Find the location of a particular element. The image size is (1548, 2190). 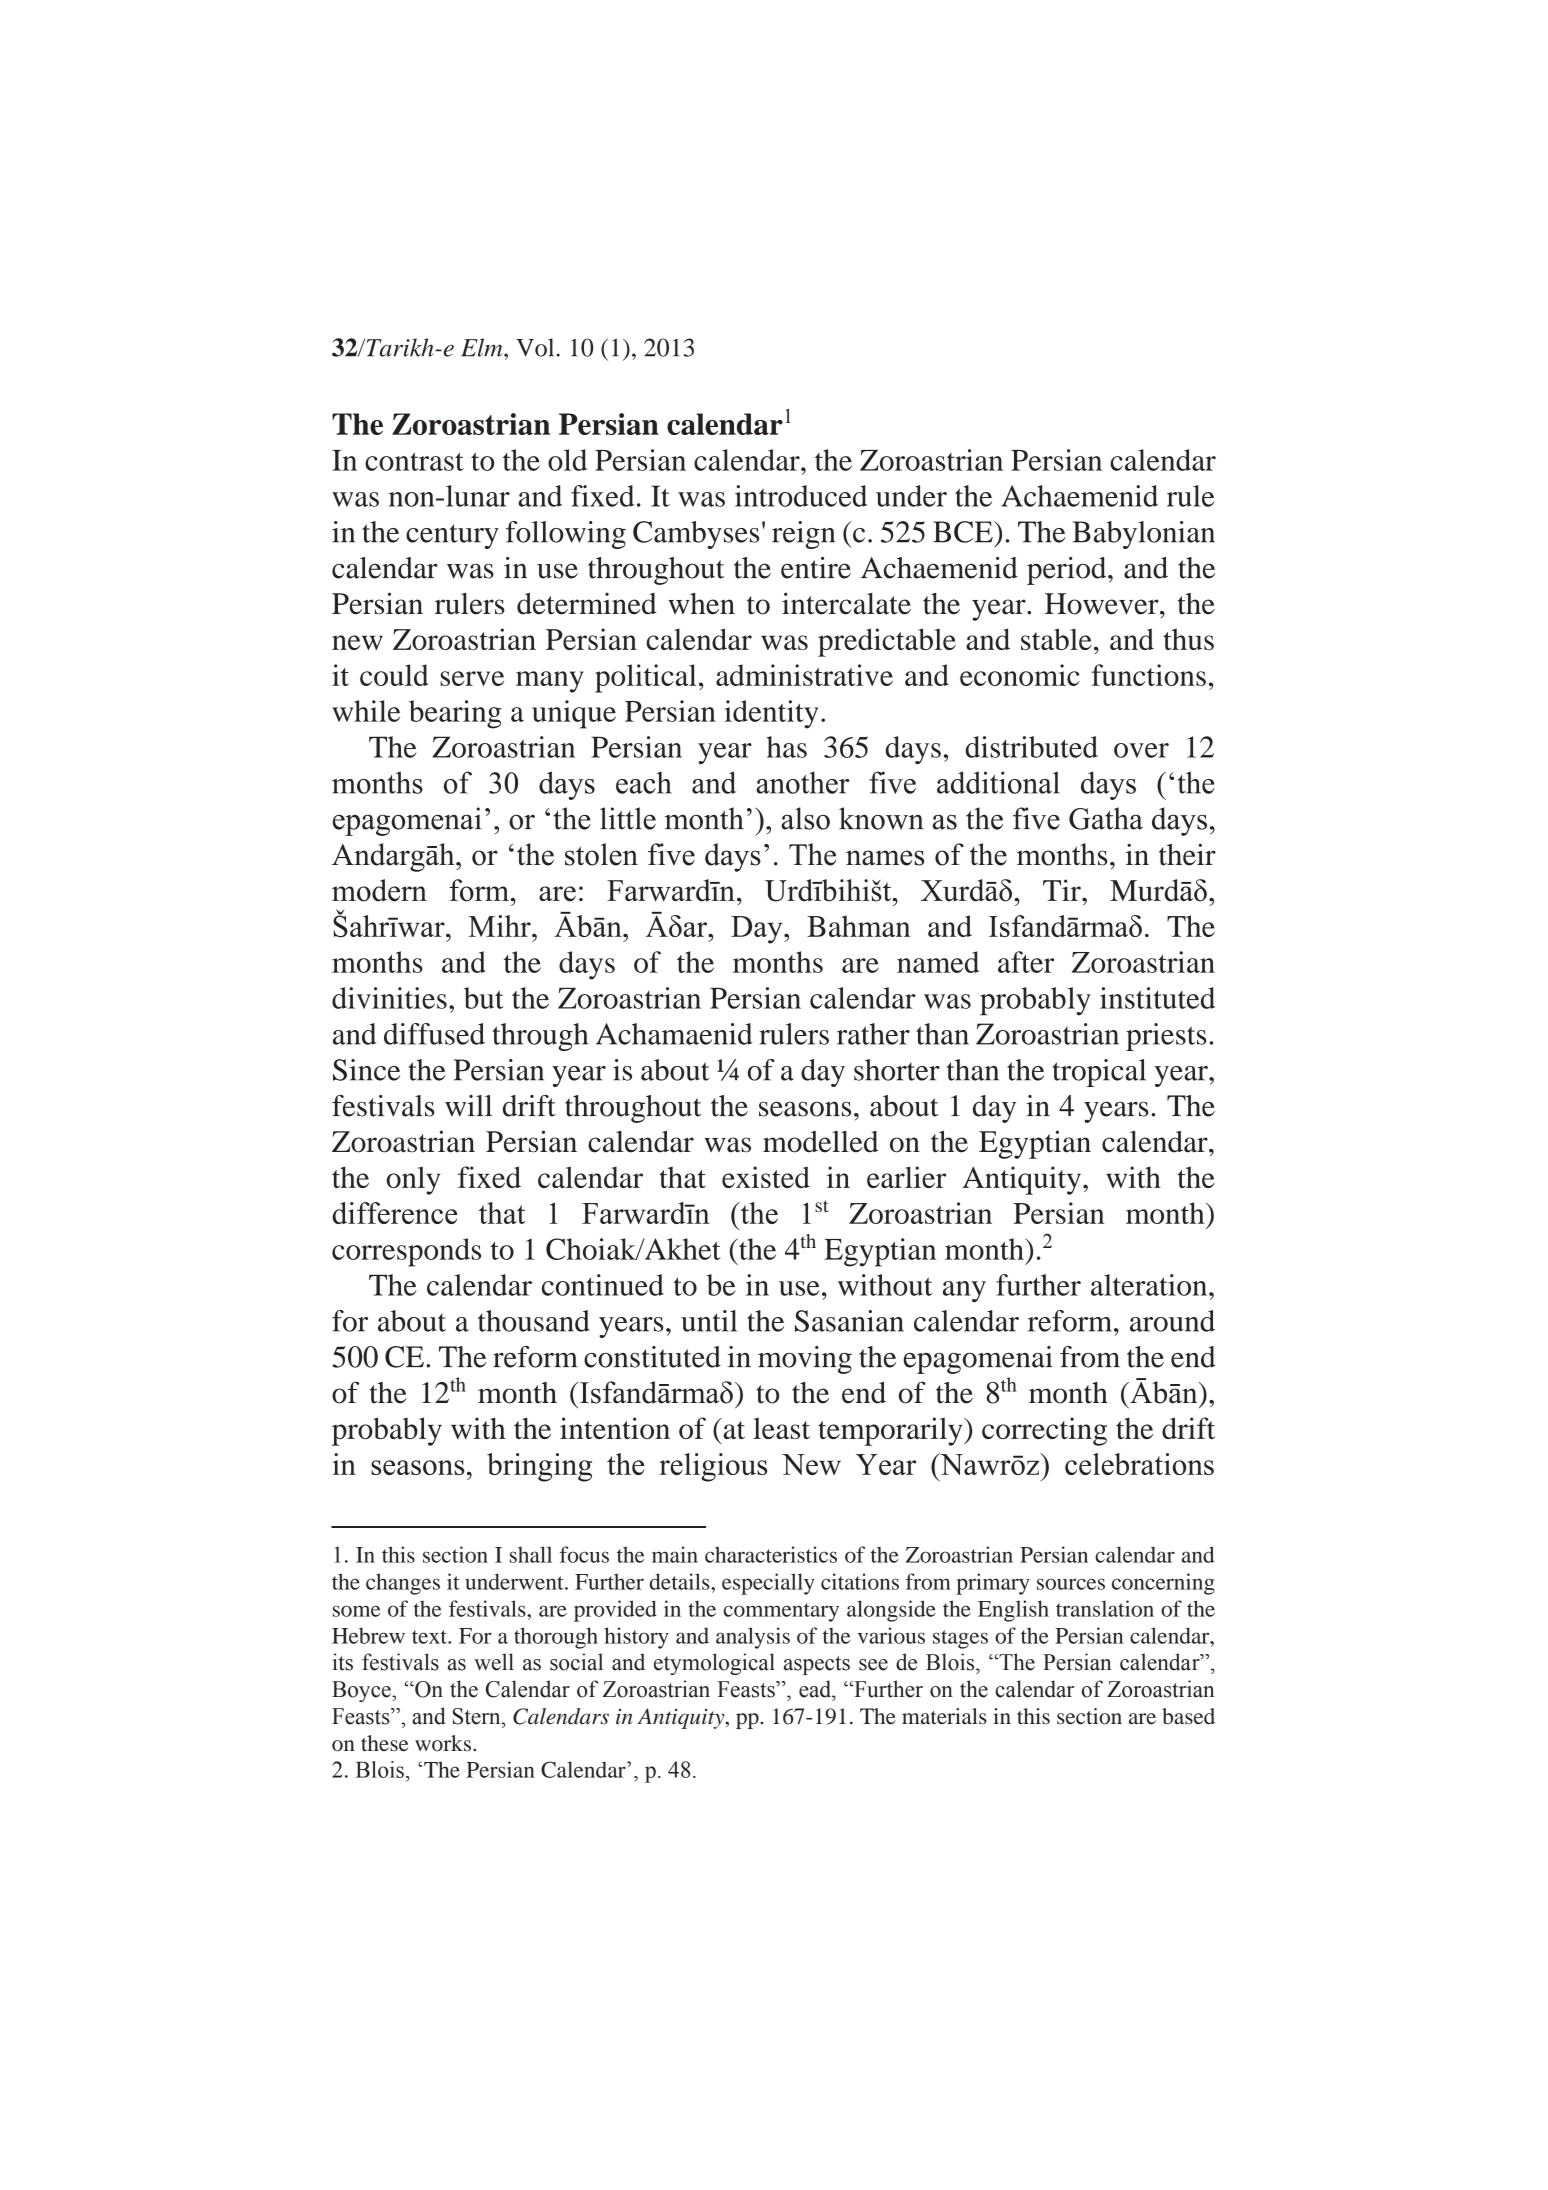

modern is located at coordinates (379, 890).
